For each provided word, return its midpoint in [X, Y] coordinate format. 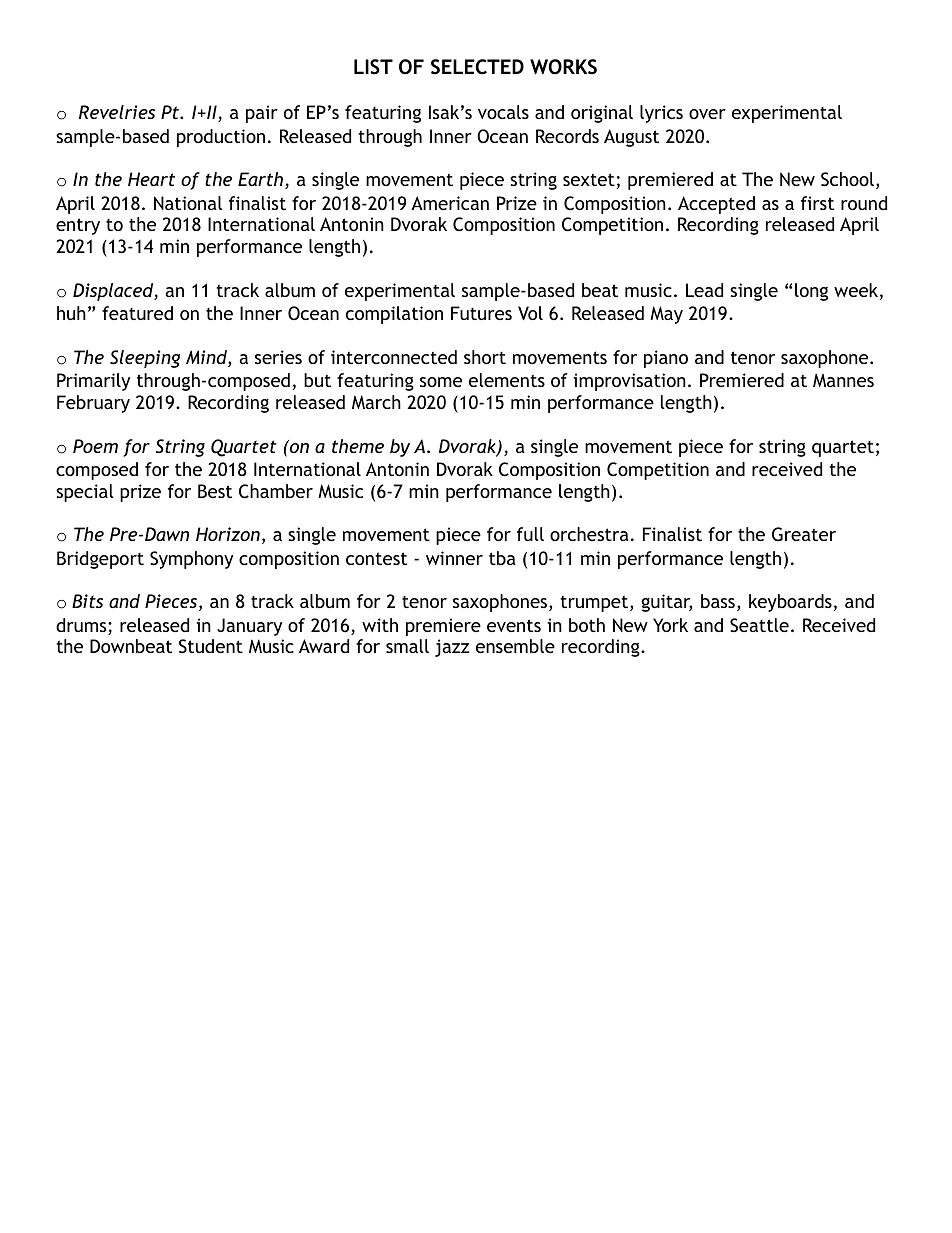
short [485, 357]
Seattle [759, 625]
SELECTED [477, 67]
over [707, 114]
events [514, 625]
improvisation [629, 382]
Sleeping [145, 359]
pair [262, 114]
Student [211, 646]
